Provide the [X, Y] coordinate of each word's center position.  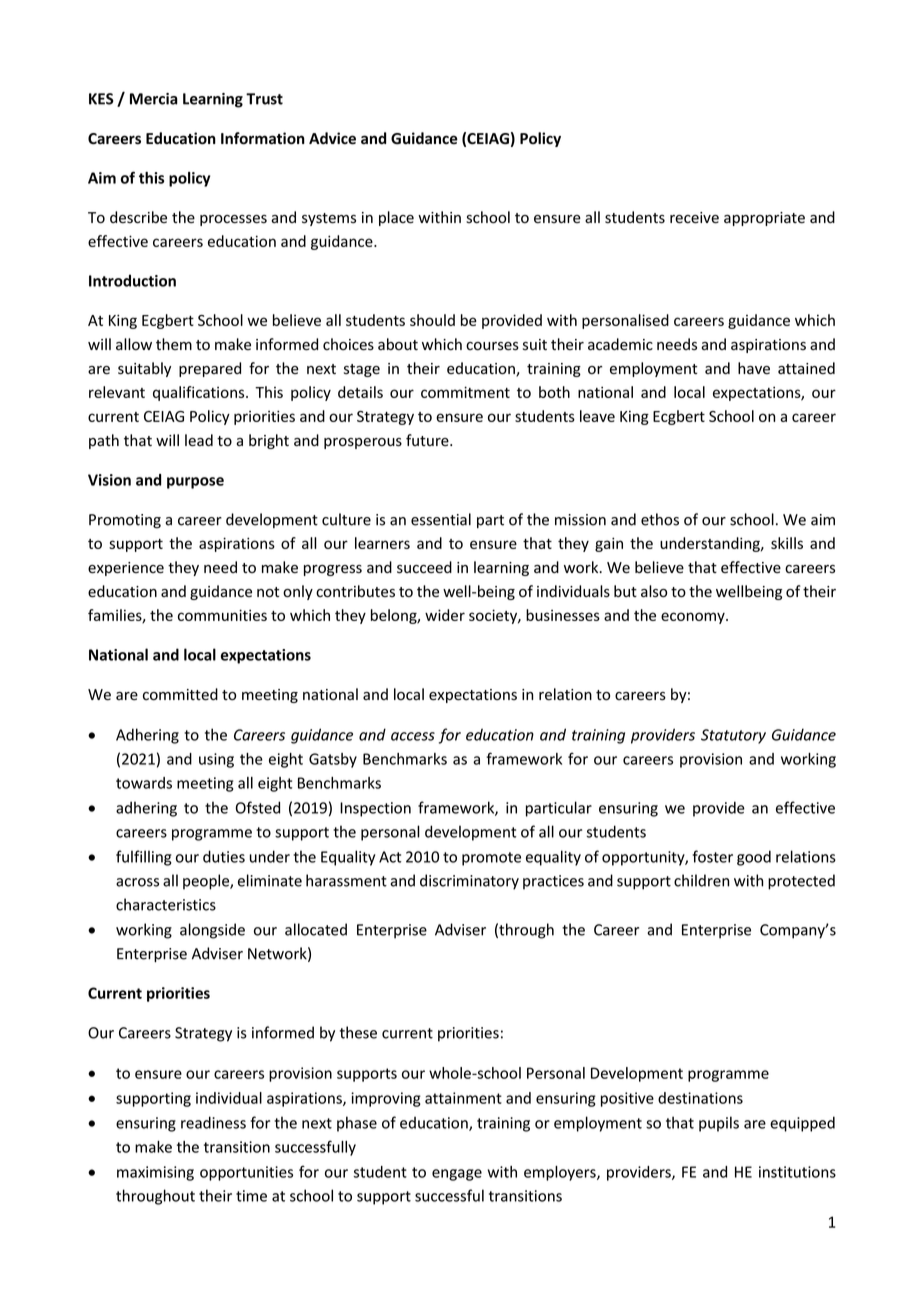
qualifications [200, 393]
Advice [332, 138]
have [754, 368]
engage [457, 1175]
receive [694, 218]
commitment [465, 392]
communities [222, 615]
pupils [719, 1124]
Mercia [154, 99]
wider [445, 615]
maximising [155, 1173]
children [701, 880]
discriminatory [469, 882]
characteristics [166, 904]
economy [694, 618]
